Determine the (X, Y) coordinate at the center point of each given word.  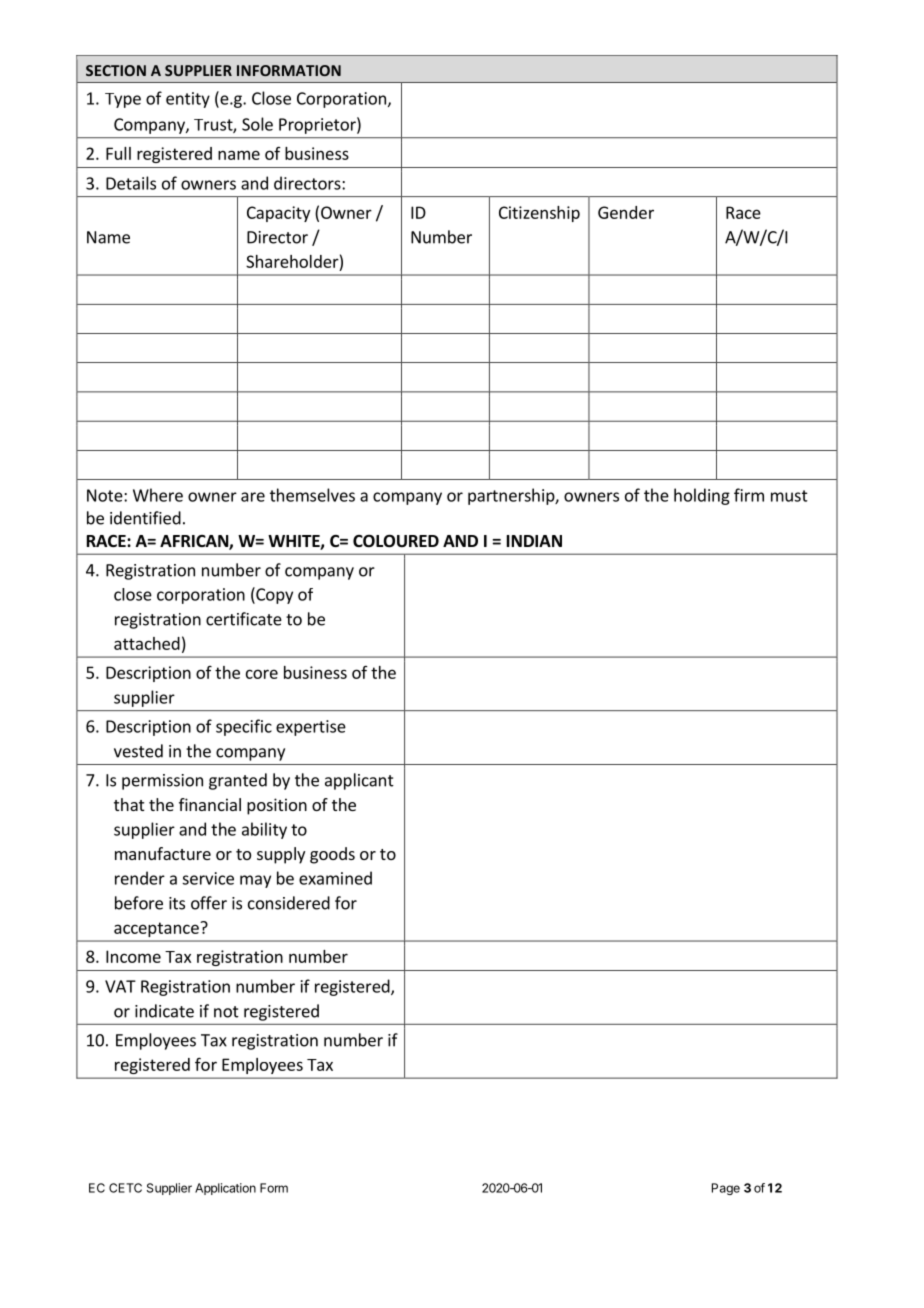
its (177, 903)
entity (188, 100)
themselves (312, 495)
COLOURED (396, 541)
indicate (164, 1011)
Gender (626, 212)
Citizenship (539, 214)
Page (726, 1189)
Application (225, 1189)
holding (702, 496)
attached (147, 643)
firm (749, 495)
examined (335, 878)
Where (158, 495)
